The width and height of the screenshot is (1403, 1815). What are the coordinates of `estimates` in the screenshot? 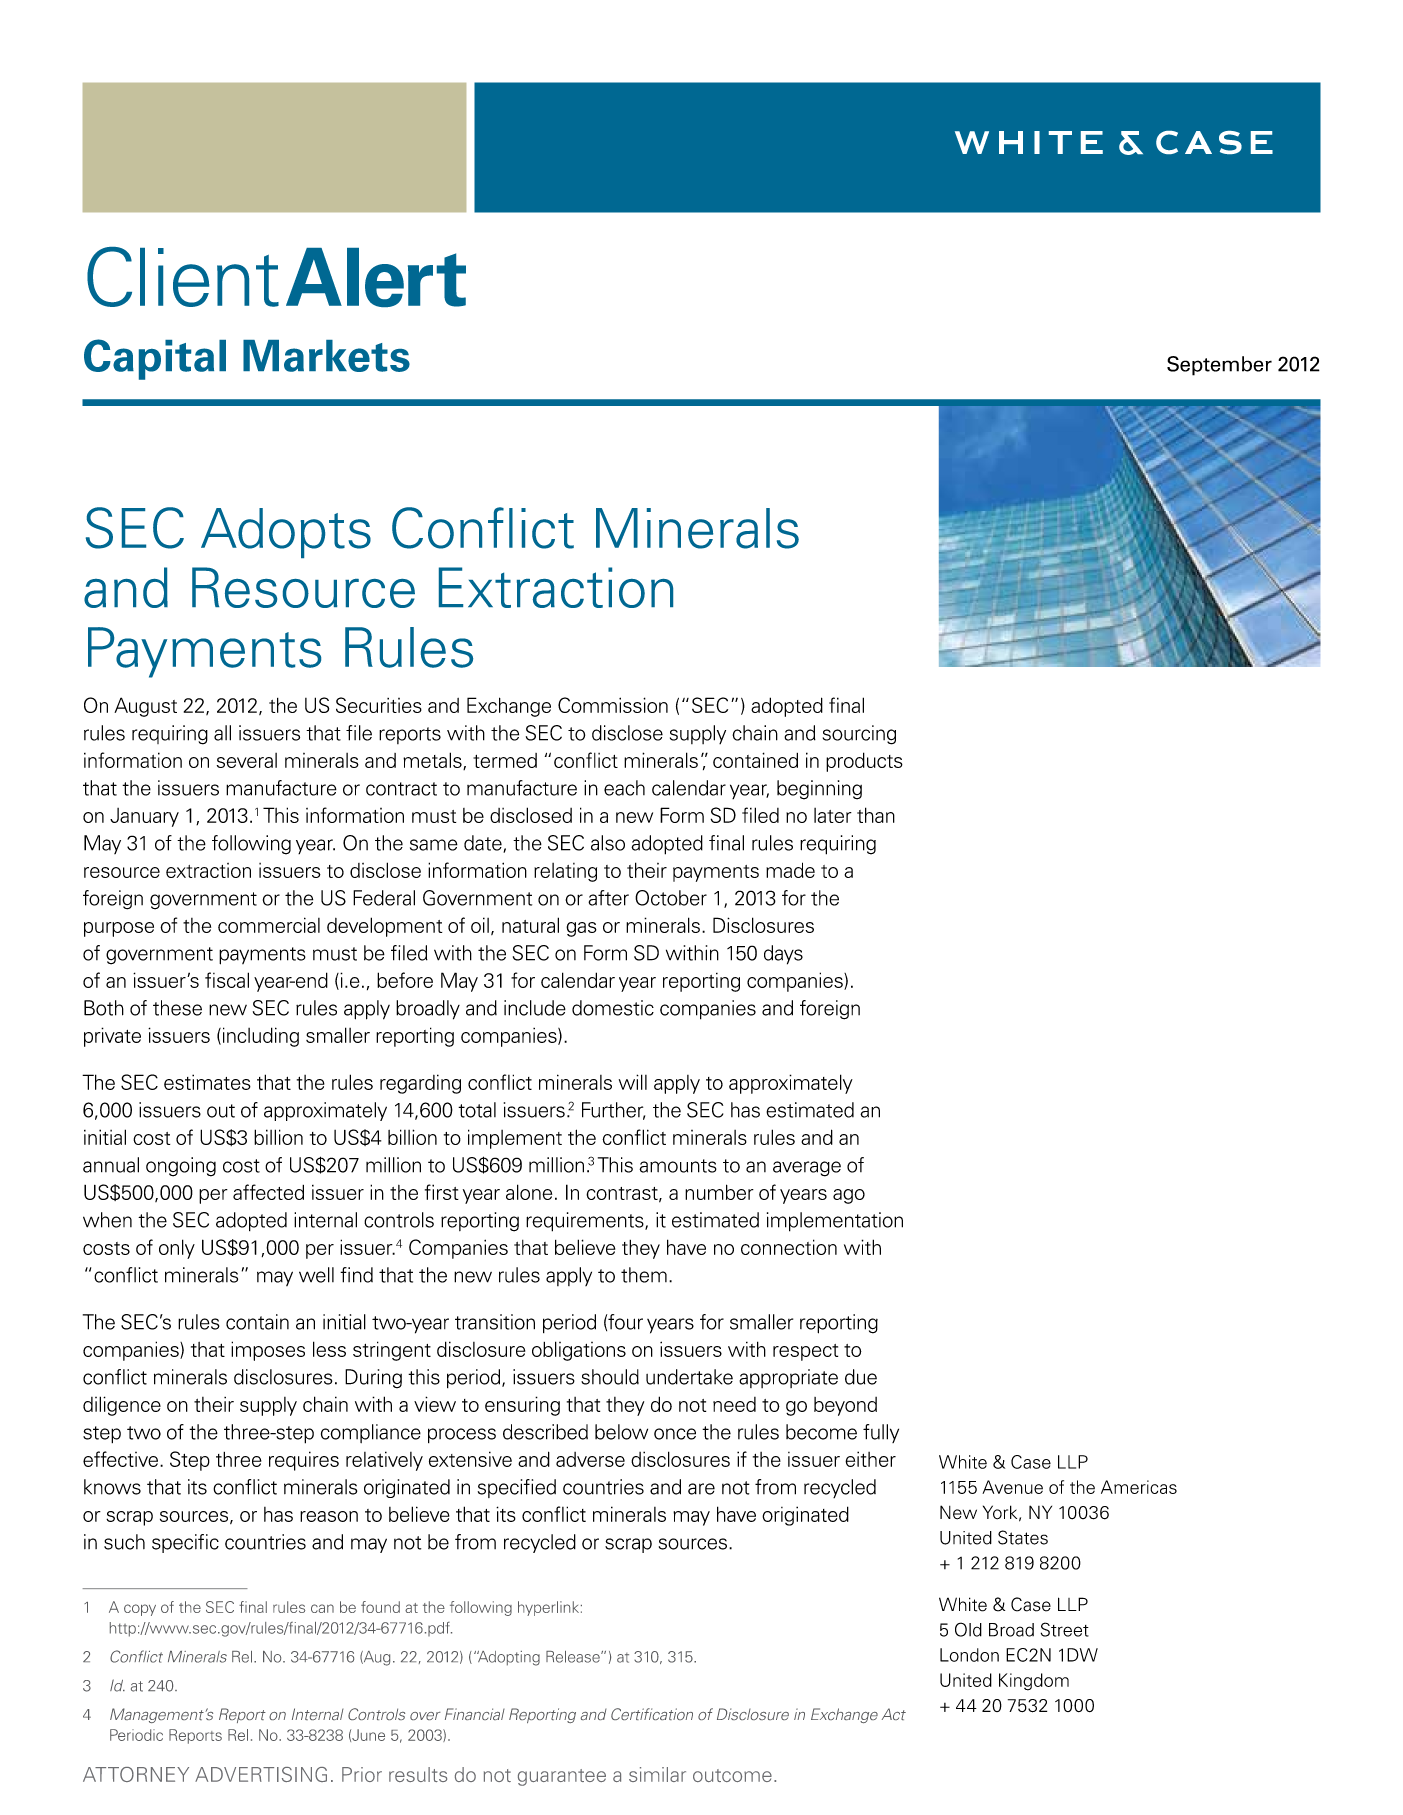 It's located at (207, 1082).
